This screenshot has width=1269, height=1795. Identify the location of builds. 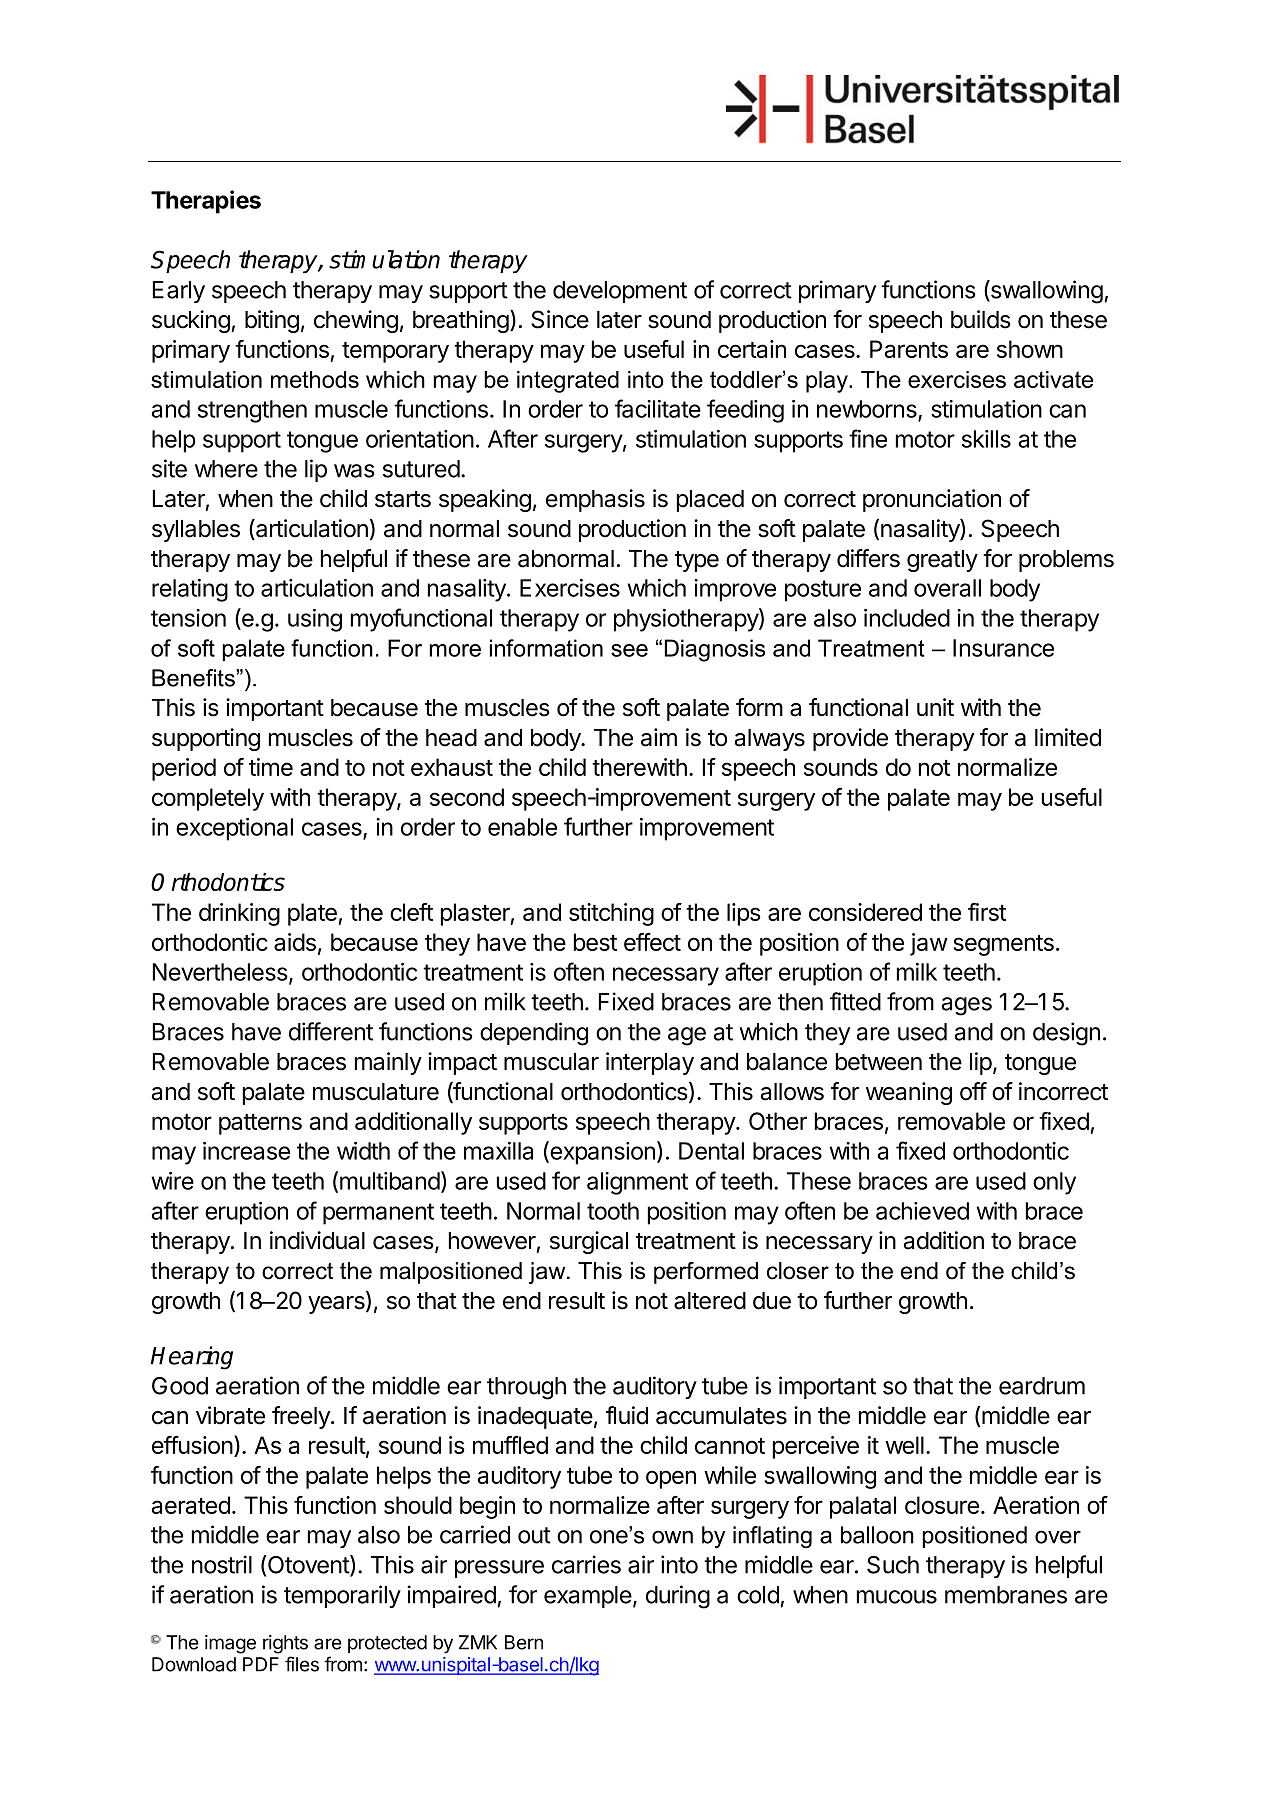
(981, 319).
